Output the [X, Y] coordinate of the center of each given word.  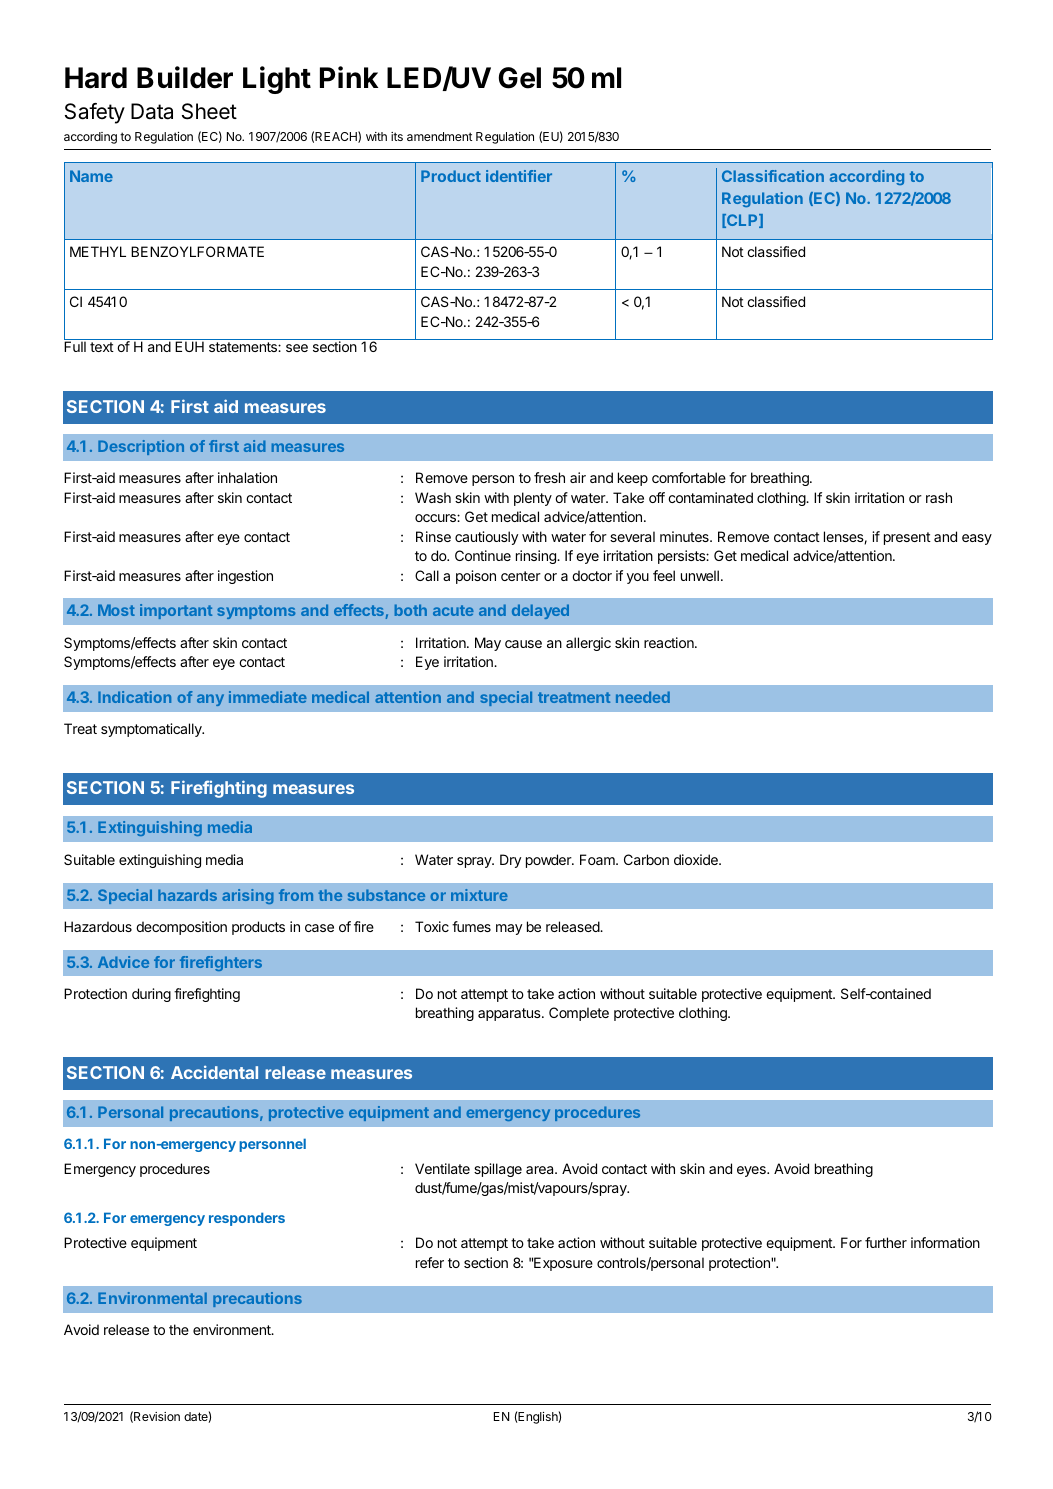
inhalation [247, 477]
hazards [187, 895]
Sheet [209, 111]
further [886, 1242]
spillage [498, 1170]
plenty [533, 499]
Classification [773, 176]
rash [939, 497]
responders [247, 1219]
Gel [520, 78]
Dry [510, 861]
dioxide [697, 859]
